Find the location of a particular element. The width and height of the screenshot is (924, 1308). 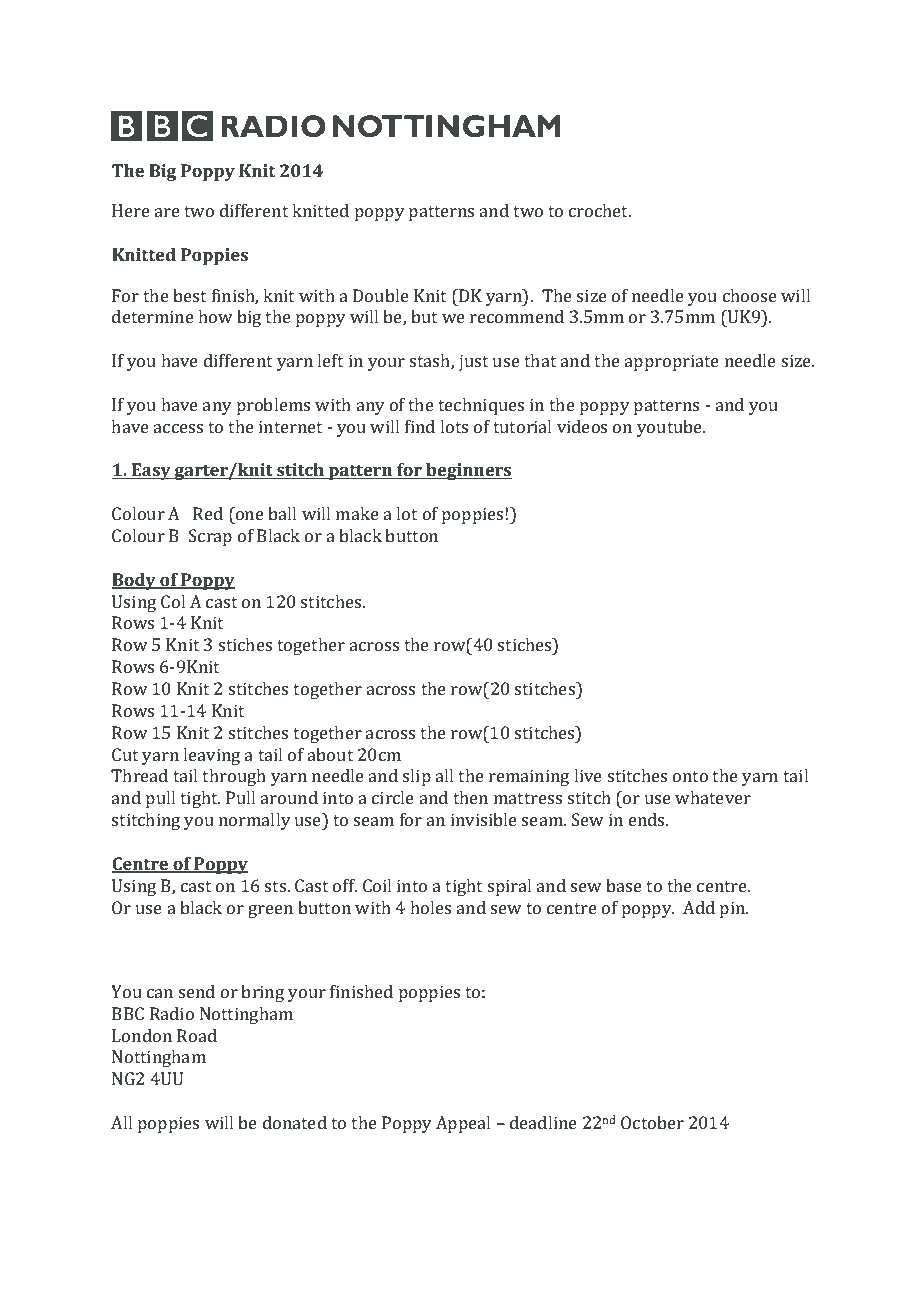

crochet is located at coordinates (600, 210).
